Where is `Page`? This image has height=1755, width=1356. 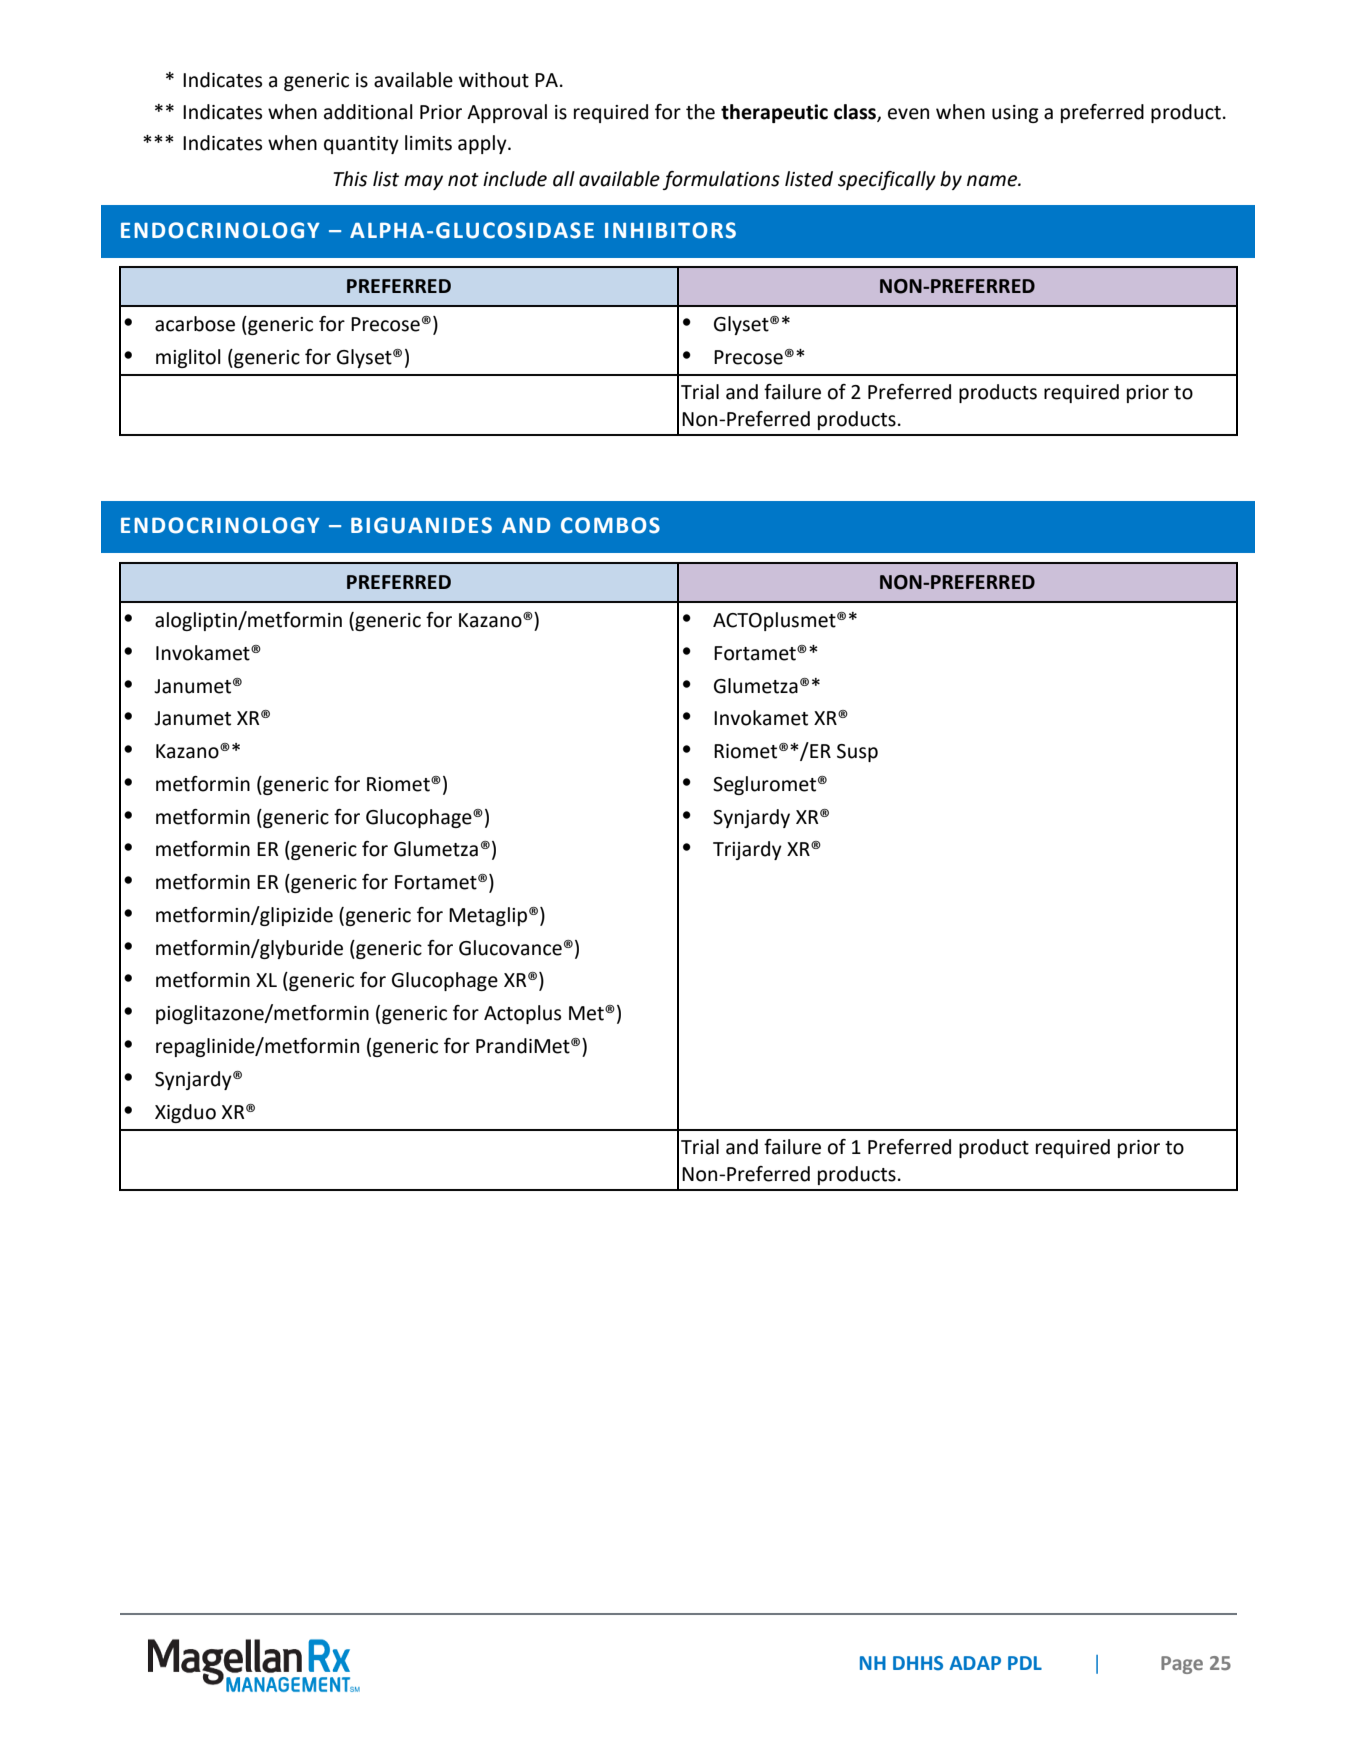 Page is located at coordinates (1182, 1665).
